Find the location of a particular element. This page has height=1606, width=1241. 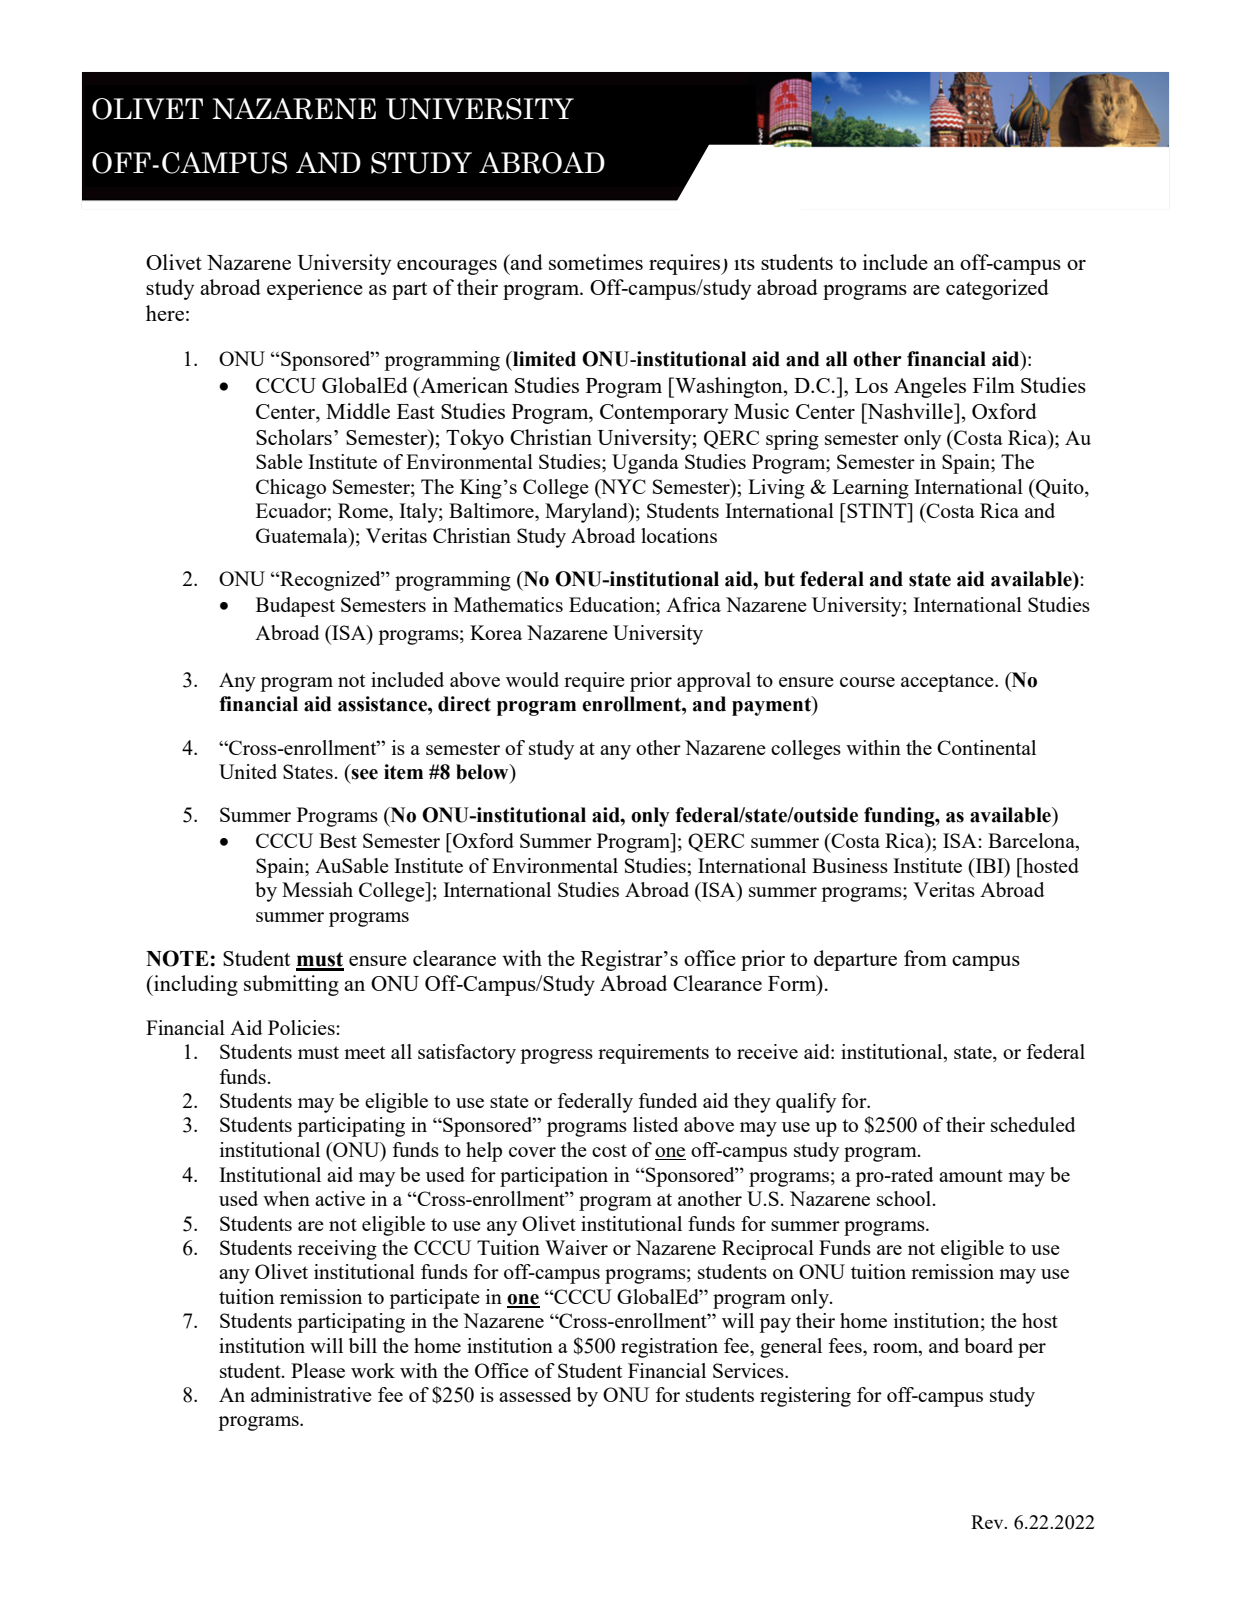

Messiah is located at coordinates (317, 889).
